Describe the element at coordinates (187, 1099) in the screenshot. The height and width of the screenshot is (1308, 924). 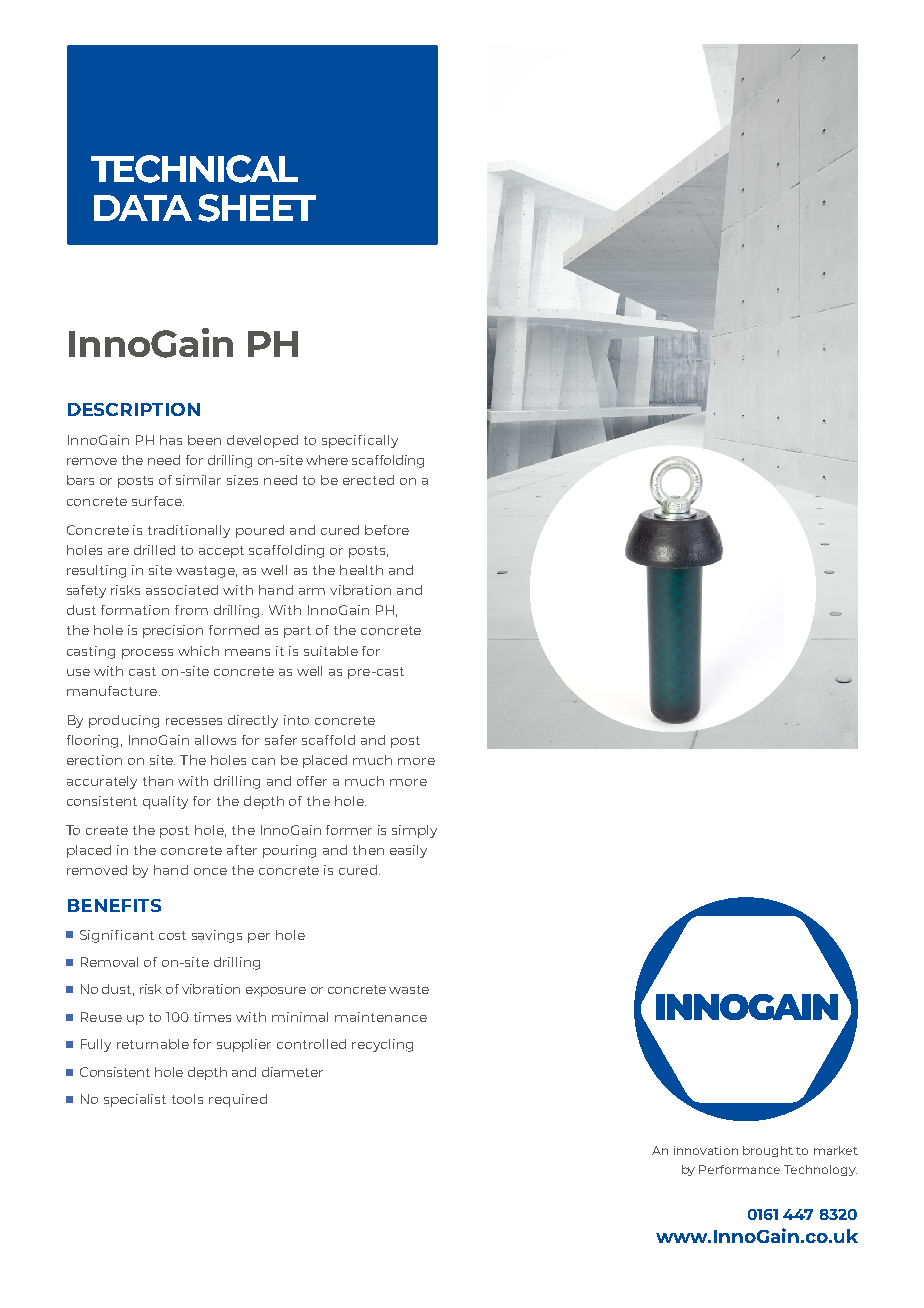
I see `tools` at that location.
